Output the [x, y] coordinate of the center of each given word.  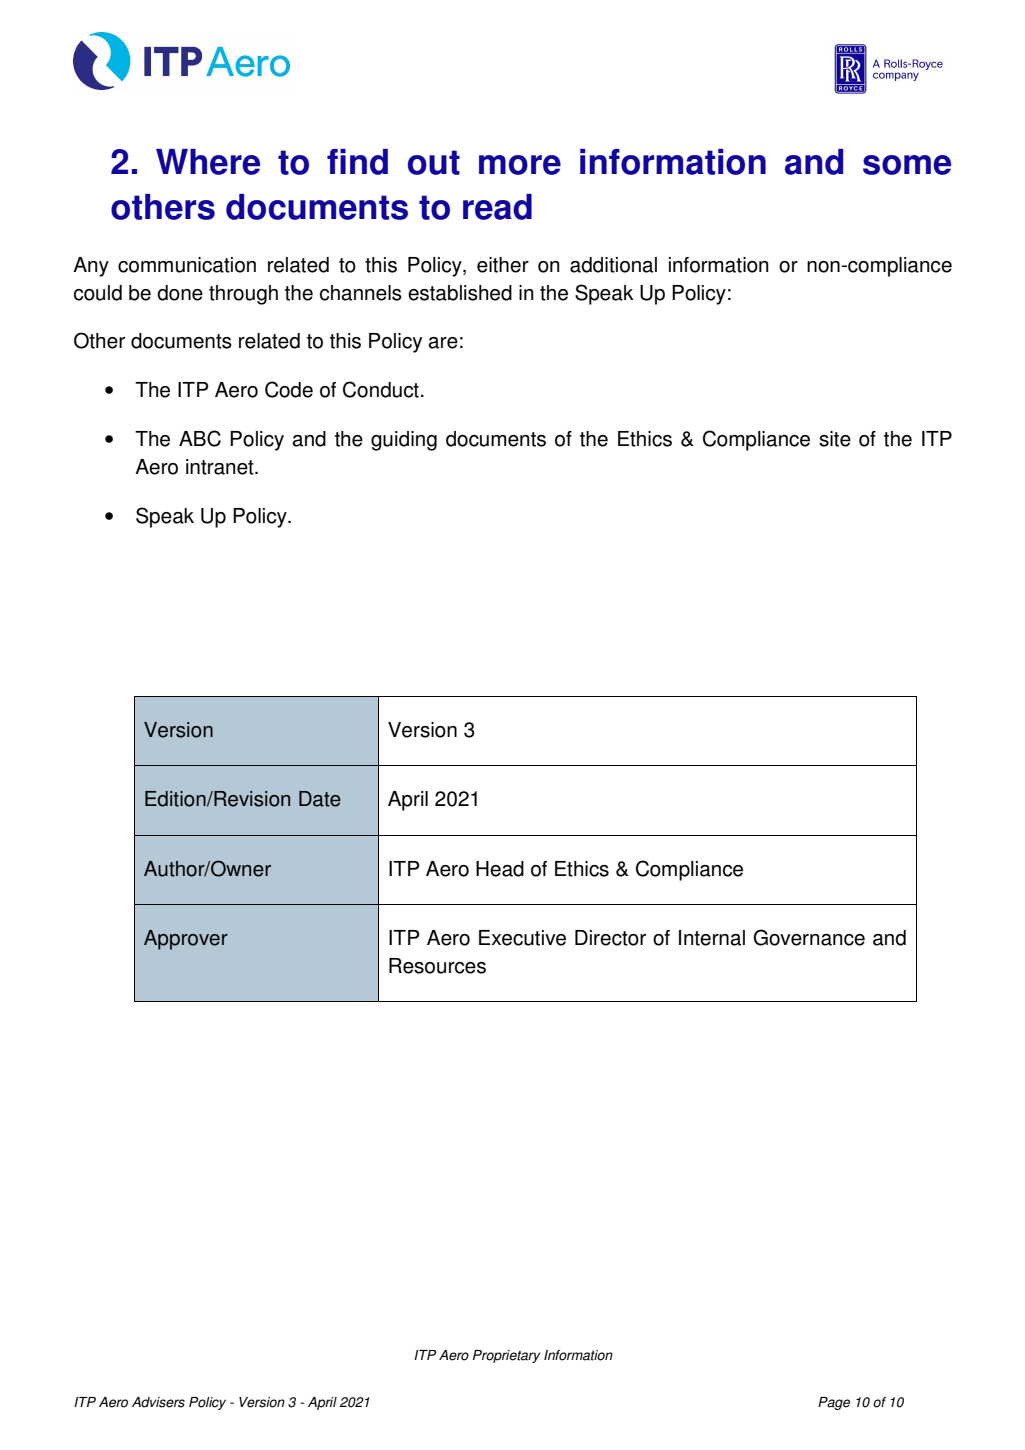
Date [320, 799]
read [497, 207]
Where [208, 162]
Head [500, 869]
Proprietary [507, 1356]
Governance [809, 937]
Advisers [158, 1402]
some [907, 165]
